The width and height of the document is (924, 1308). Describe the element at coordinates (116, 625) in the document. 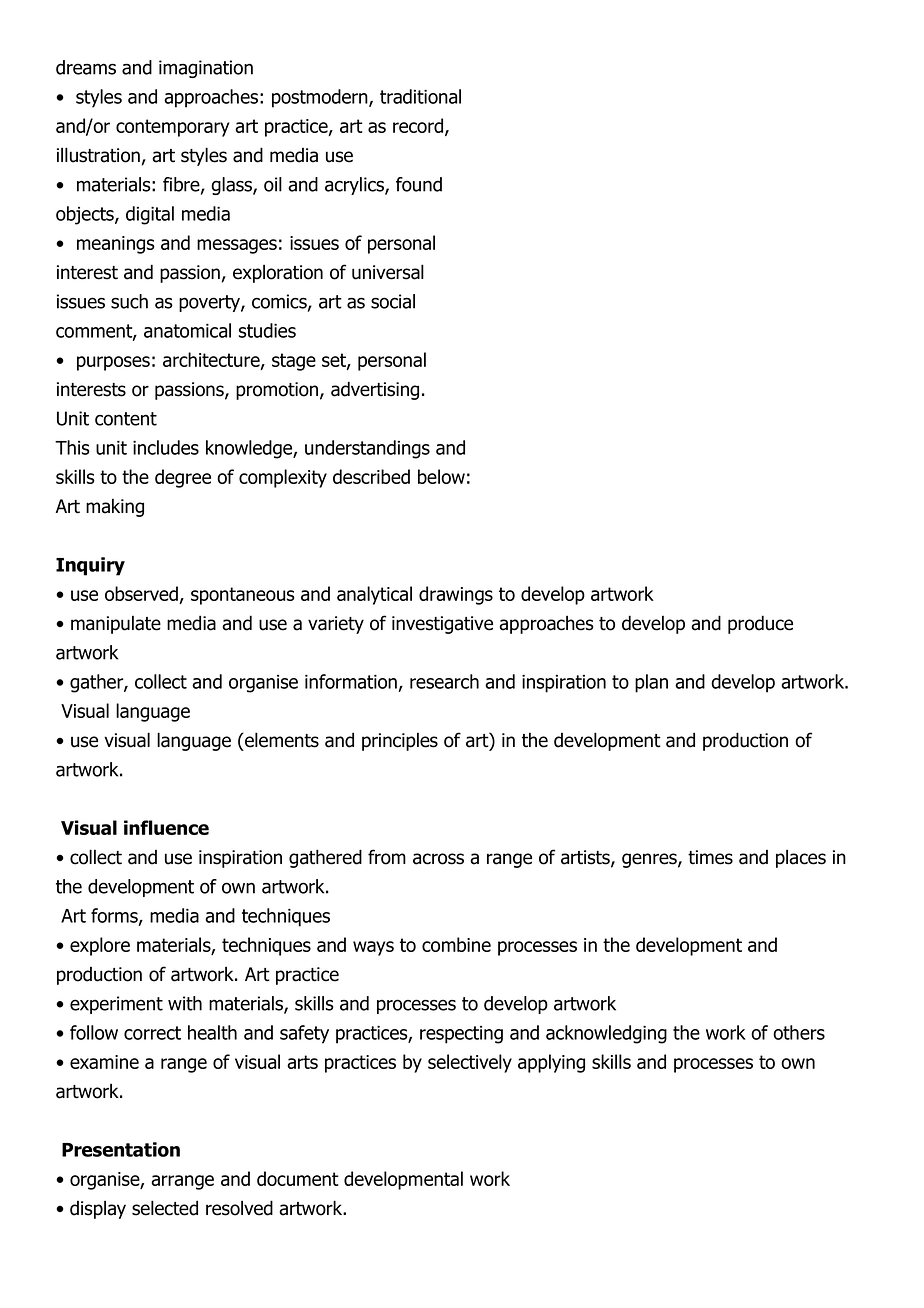

I see `manipulate` at that location.
